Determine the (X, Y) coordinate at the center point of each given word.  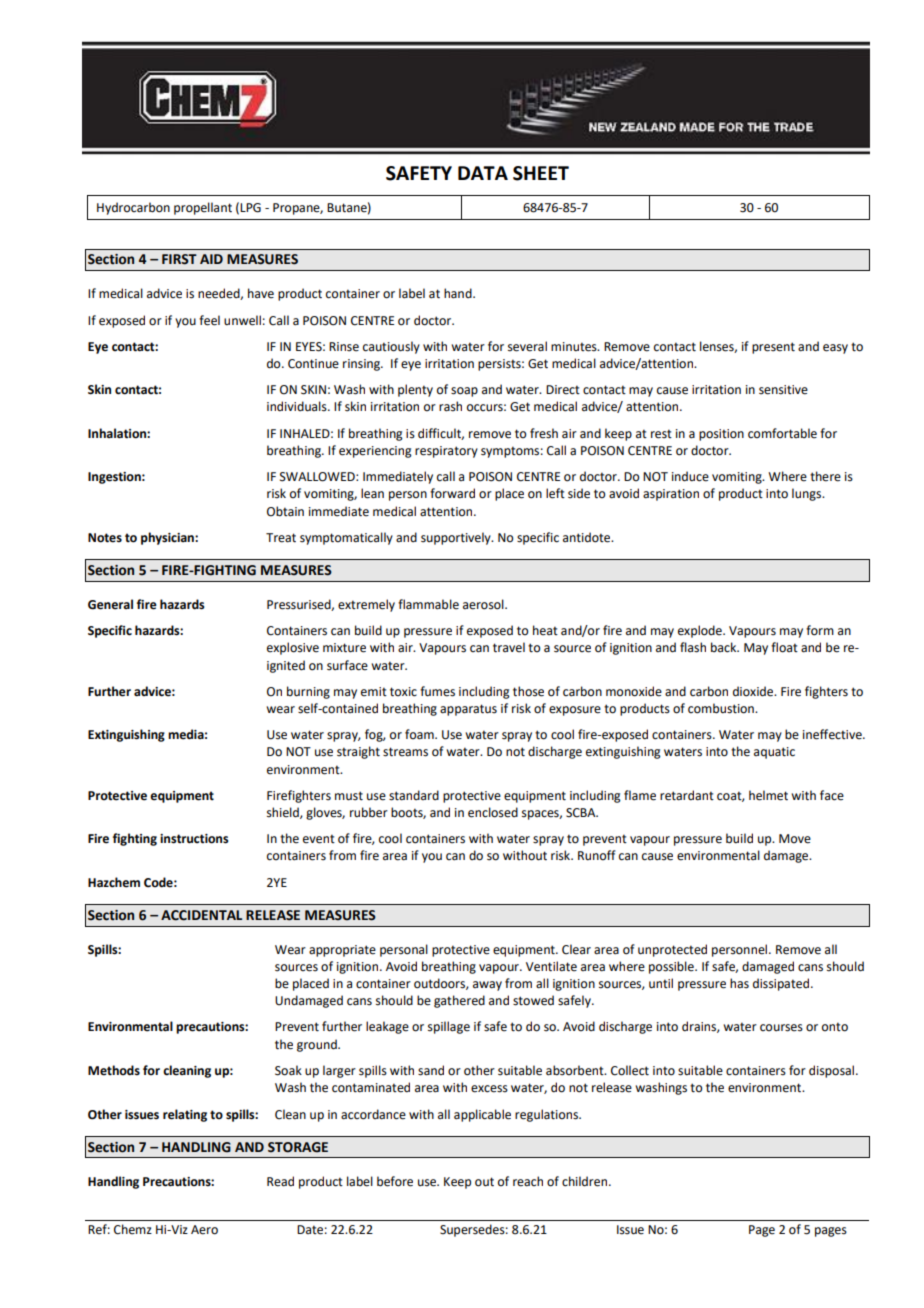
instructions (194, 839)
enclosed (493, 812)
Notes (105, 538)
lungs (808, 494)
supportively (457, 538)
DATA (483, 173)
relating (185, 1115)
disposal (831, 1071)
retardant (687, 795)
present (773, 348)
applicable (482, 1115)
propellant (203, 208)
